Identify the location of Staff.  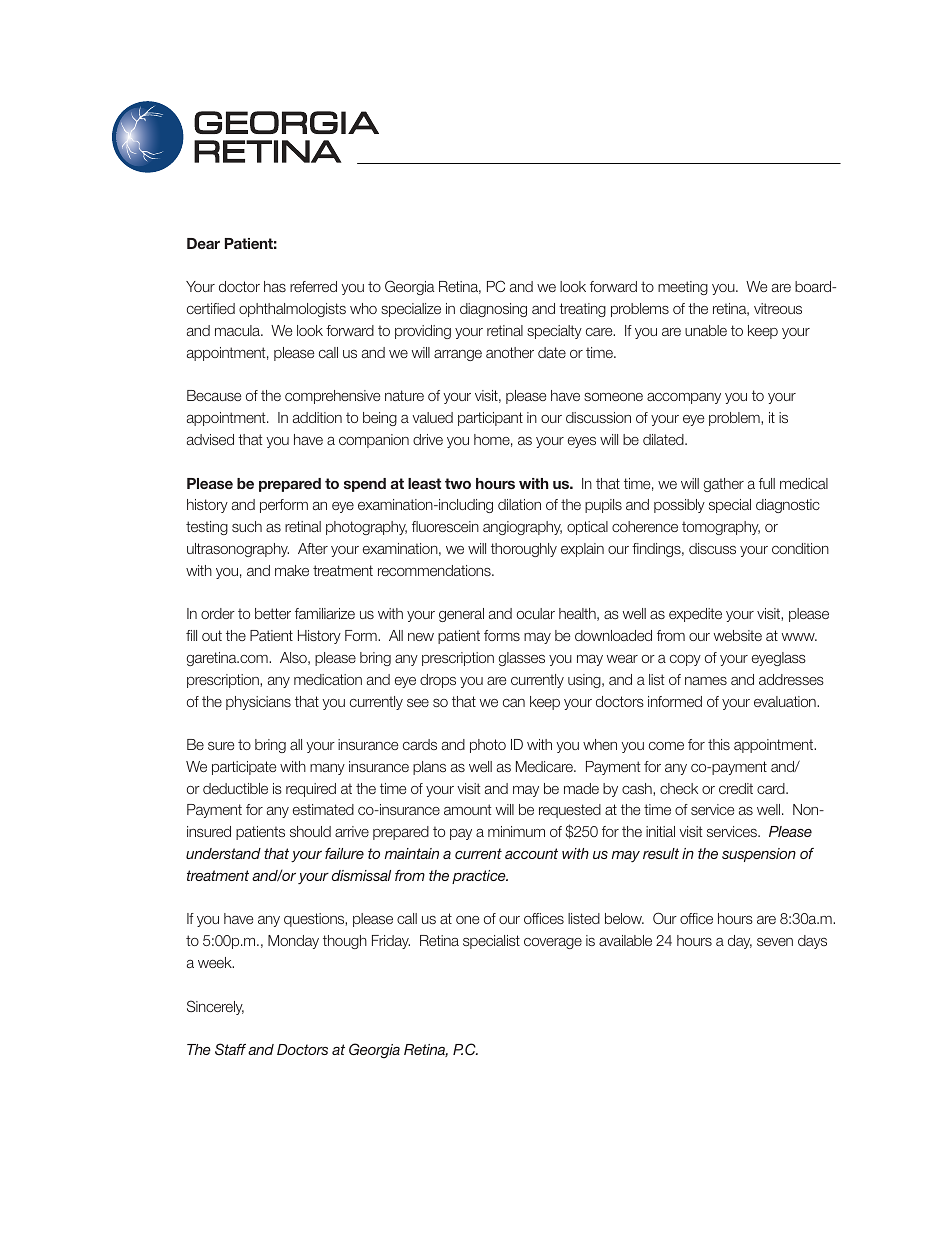
(230, 1049).
